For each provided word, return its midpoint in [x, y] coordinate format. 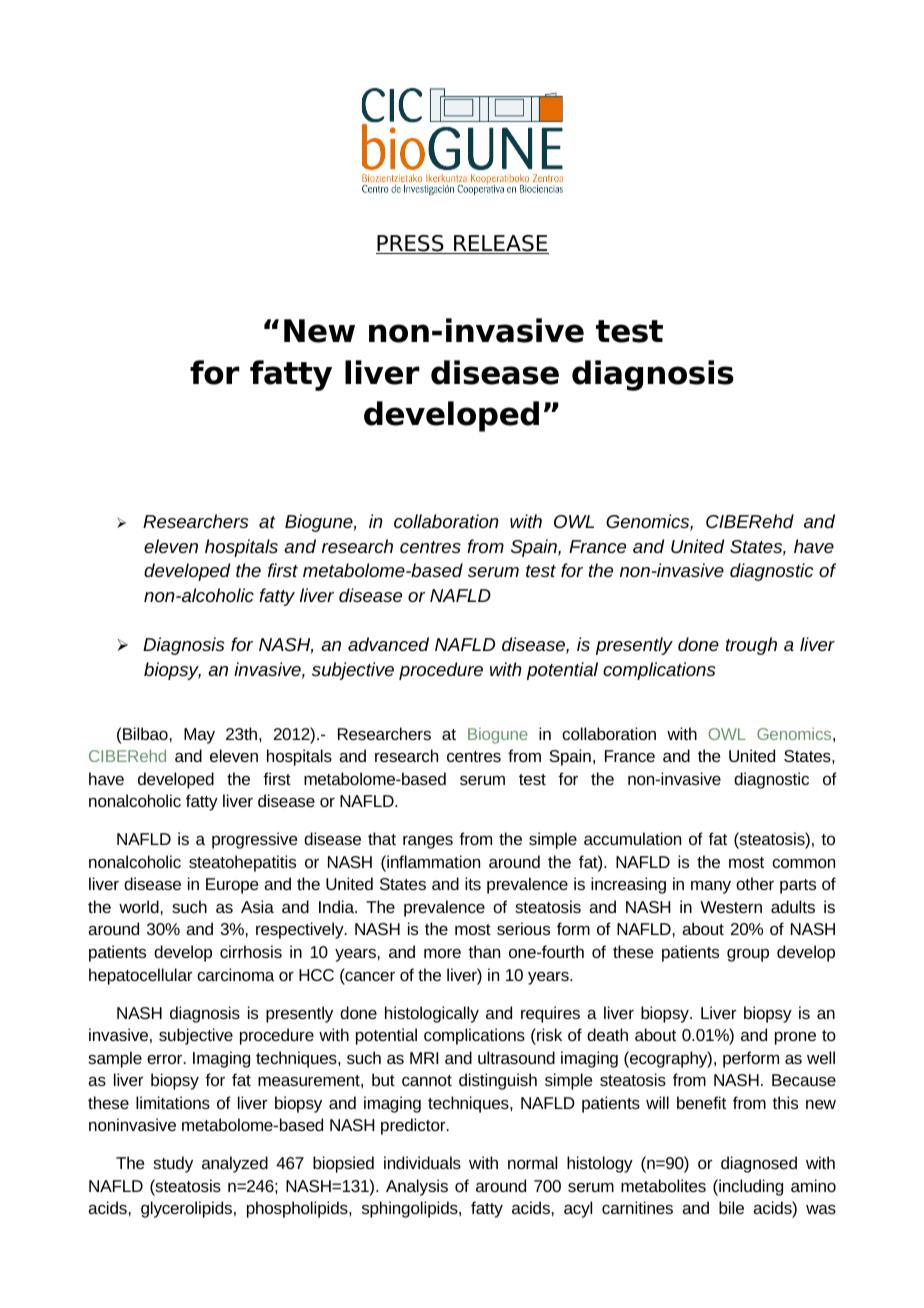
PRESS [411, 244]
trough [751, 646]
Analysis [417, 1187]
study [173, 1164]
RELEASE [500, 244]
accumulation [632, 838]
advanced [388, 644]
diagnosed [759, 1164]
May [199, 736]
